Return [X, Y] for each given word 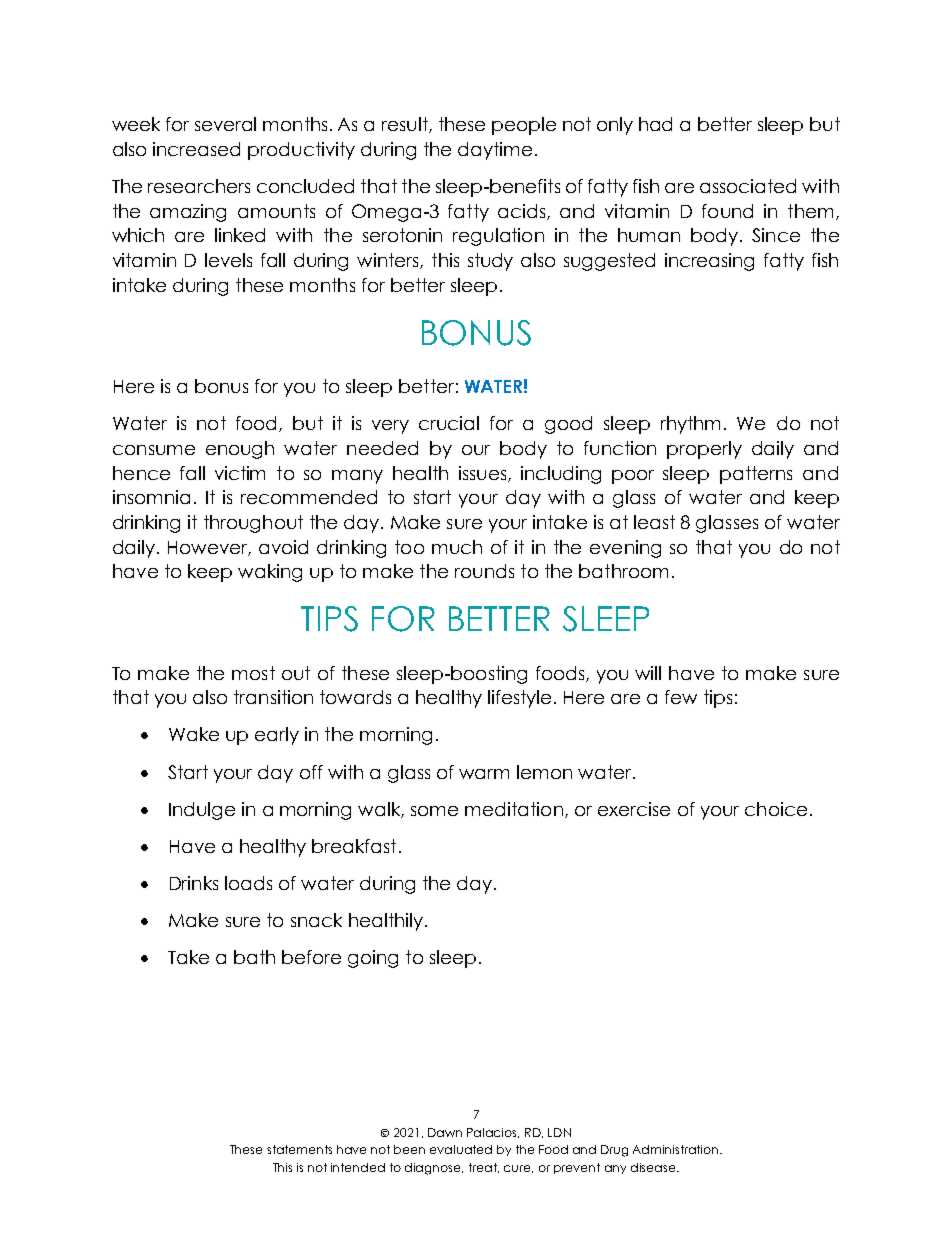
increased [196, 149]
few [681, 697]
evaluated [461, 1149]
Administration [675, 1149]
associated [748, 186]
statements [299, 1149]
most [253, 673]
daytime [495, 151]
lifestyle [519, 699]
